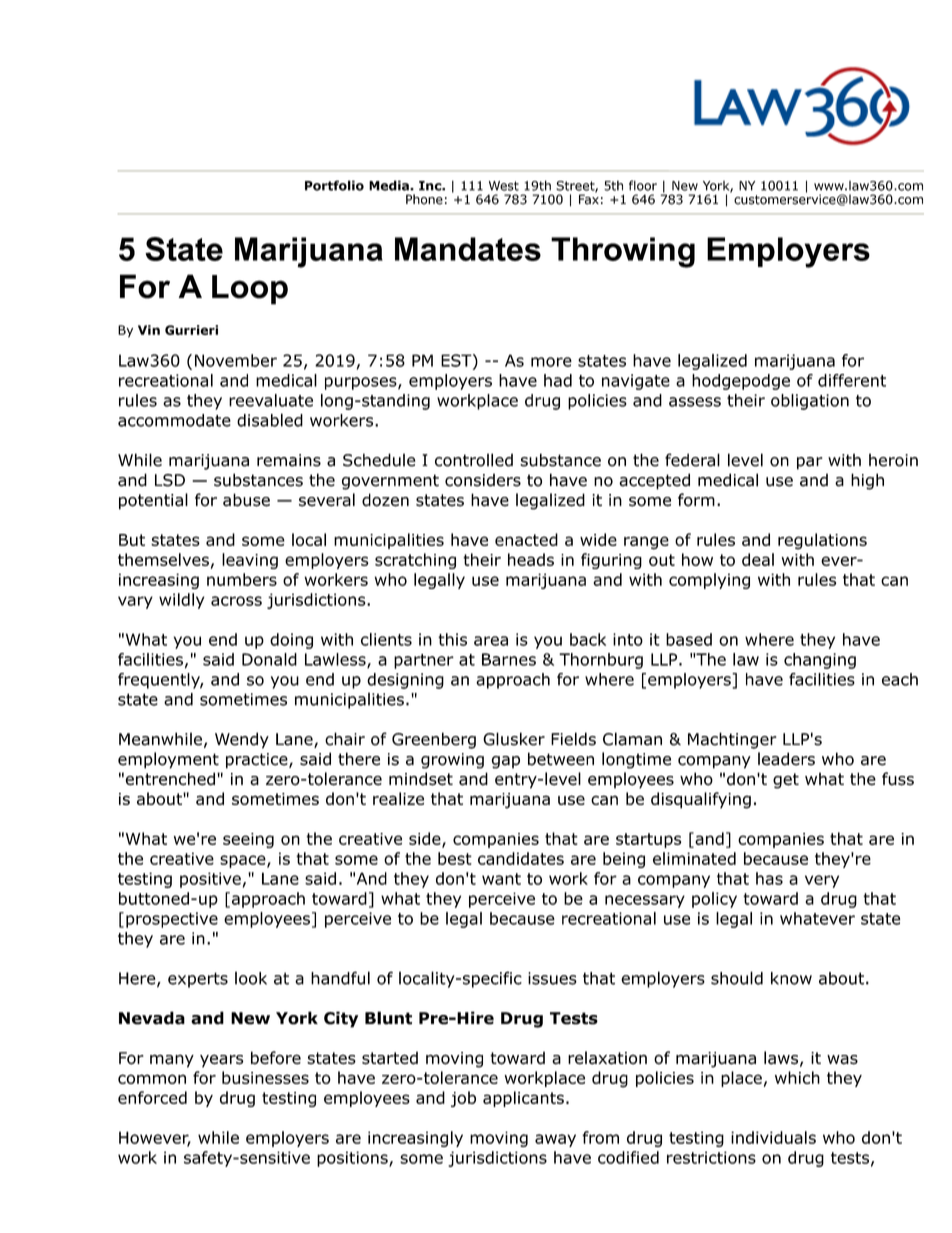  What do you see at coordinates (504, 186) in the image?
I see `West` at bounding box center [504, 186].
